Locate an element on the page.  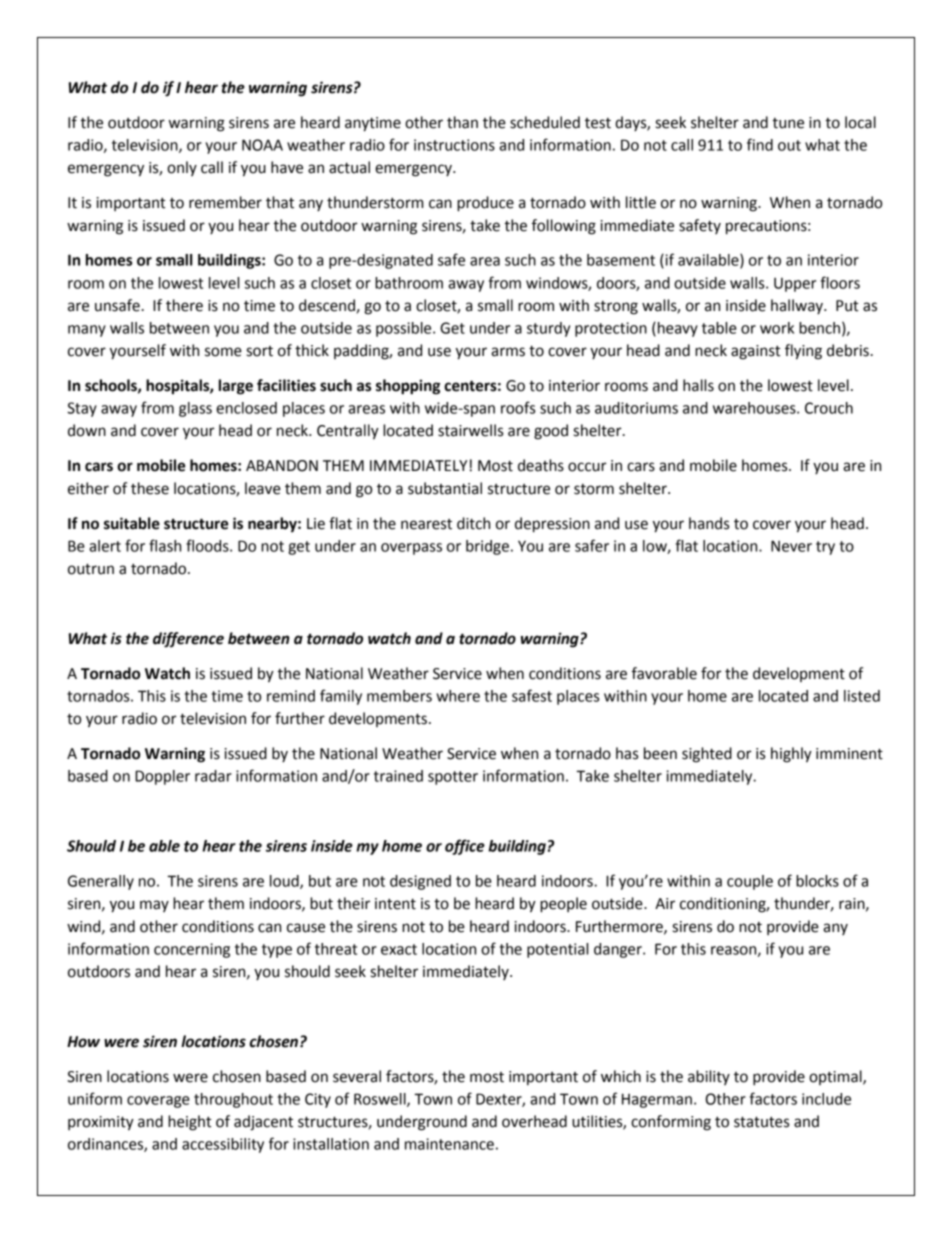
where is located at coordinates (458, 696).
